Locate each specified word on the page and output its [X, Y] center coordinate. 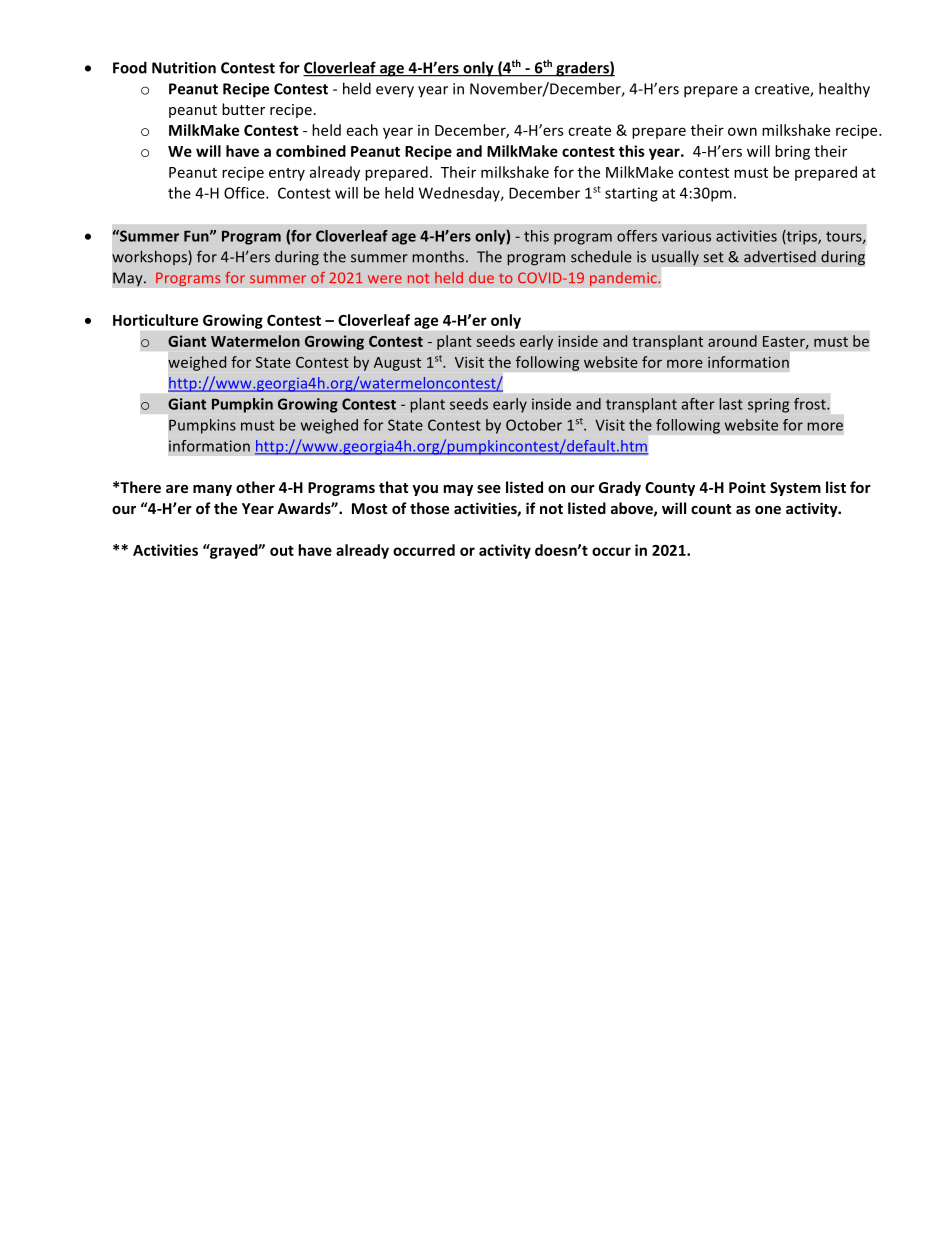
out [282, 550]
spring [768, 405]
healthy [844, 90]
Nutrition [184, 68]
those [429, 508]
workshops [150, 257]
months [439, 257]
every [395, 92]
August [397, 364]
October [534, 425]
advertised [780, 256]
